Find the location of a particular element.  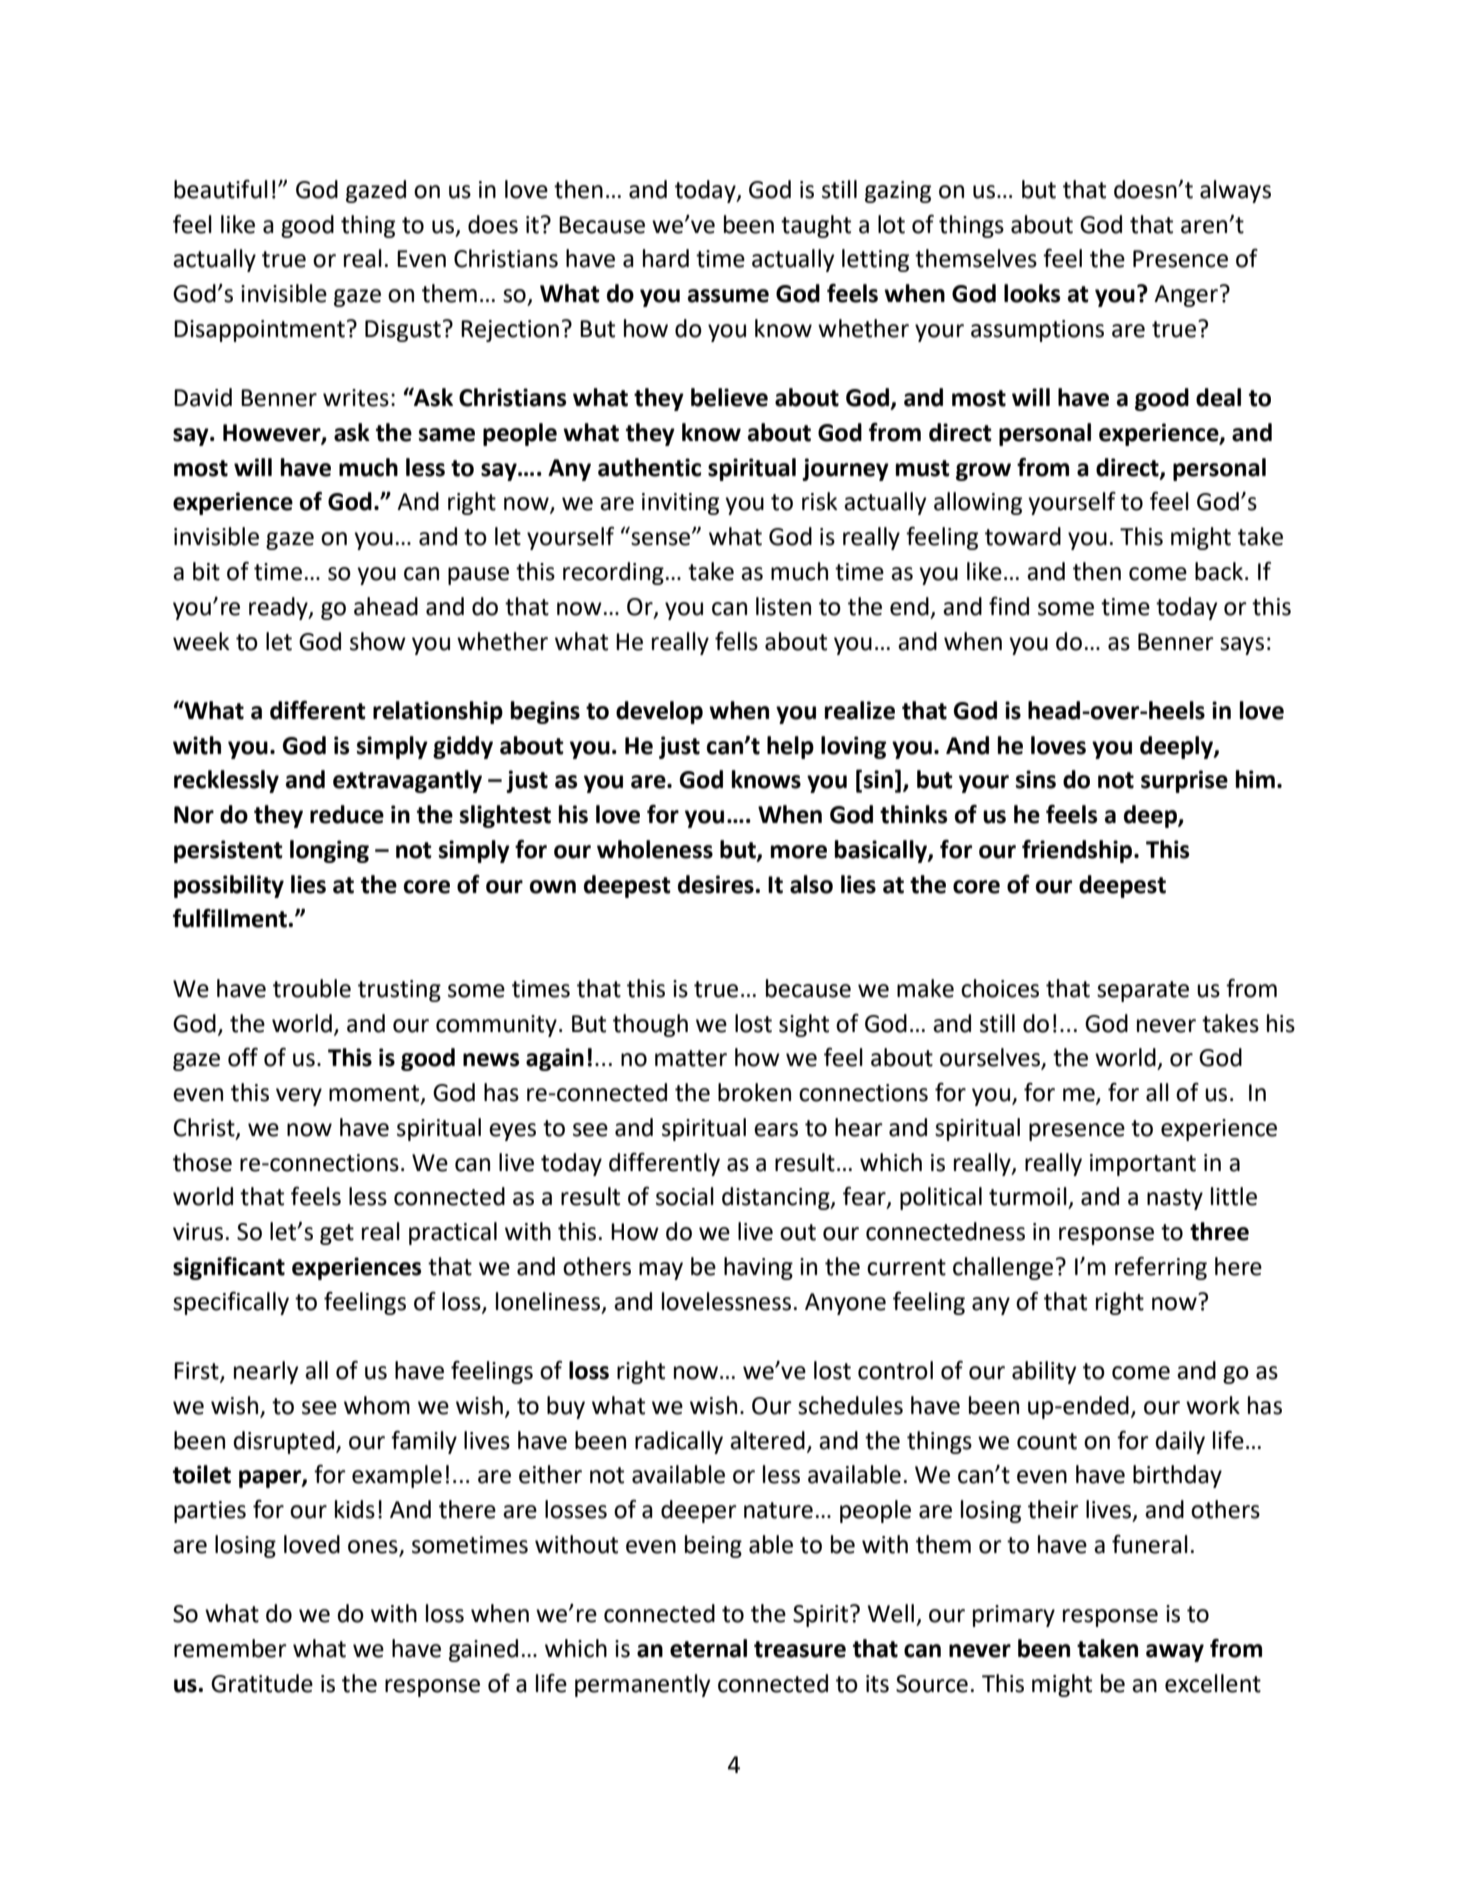

toward is located at coordinates (1023, 536).
